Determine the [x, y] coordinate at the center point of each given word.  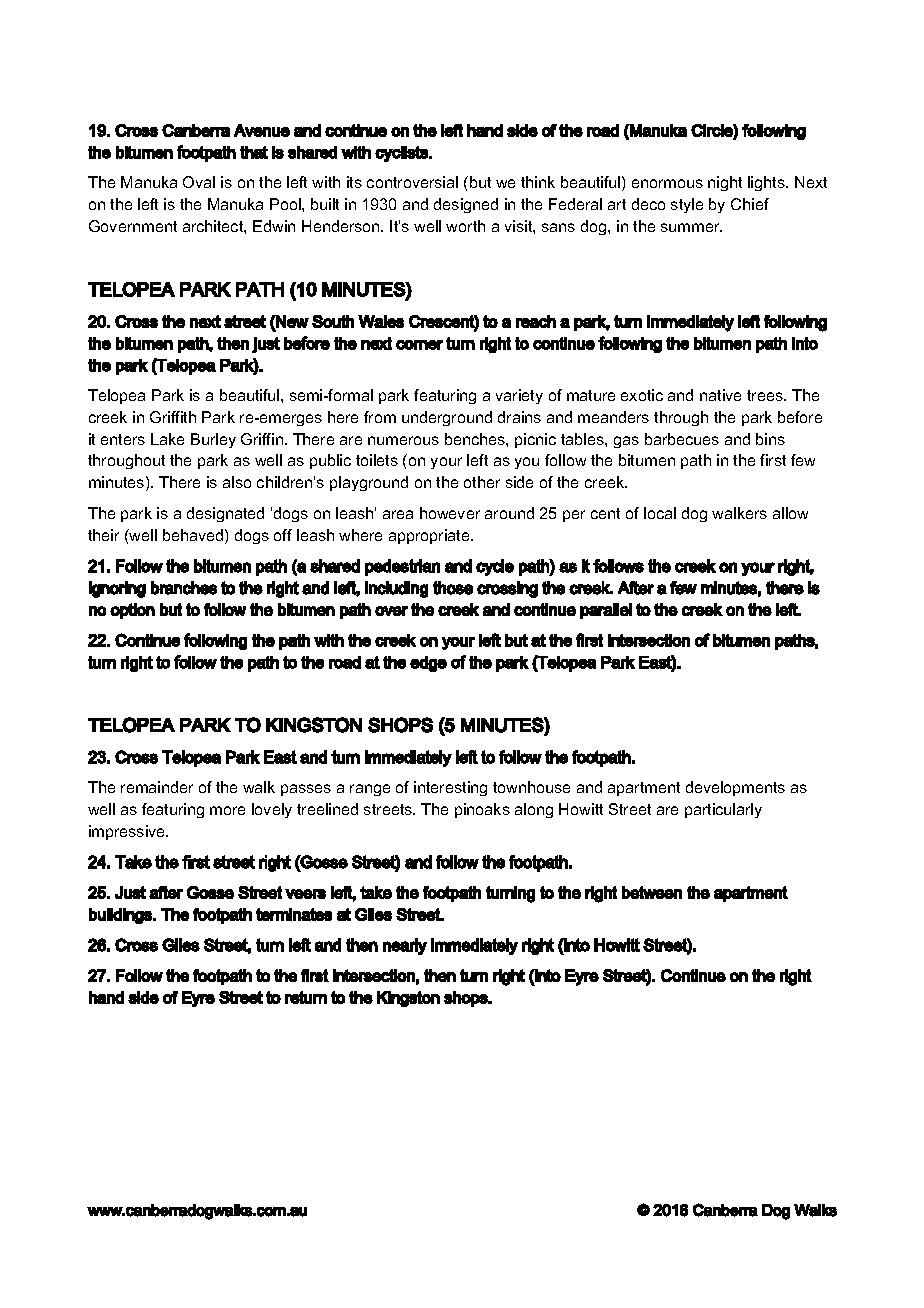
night [725, 183]
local [660, 513]
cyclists [402, 154]
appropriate [430, 536]
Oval [199, 182]
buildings [121, 916]
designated [225, 514]
